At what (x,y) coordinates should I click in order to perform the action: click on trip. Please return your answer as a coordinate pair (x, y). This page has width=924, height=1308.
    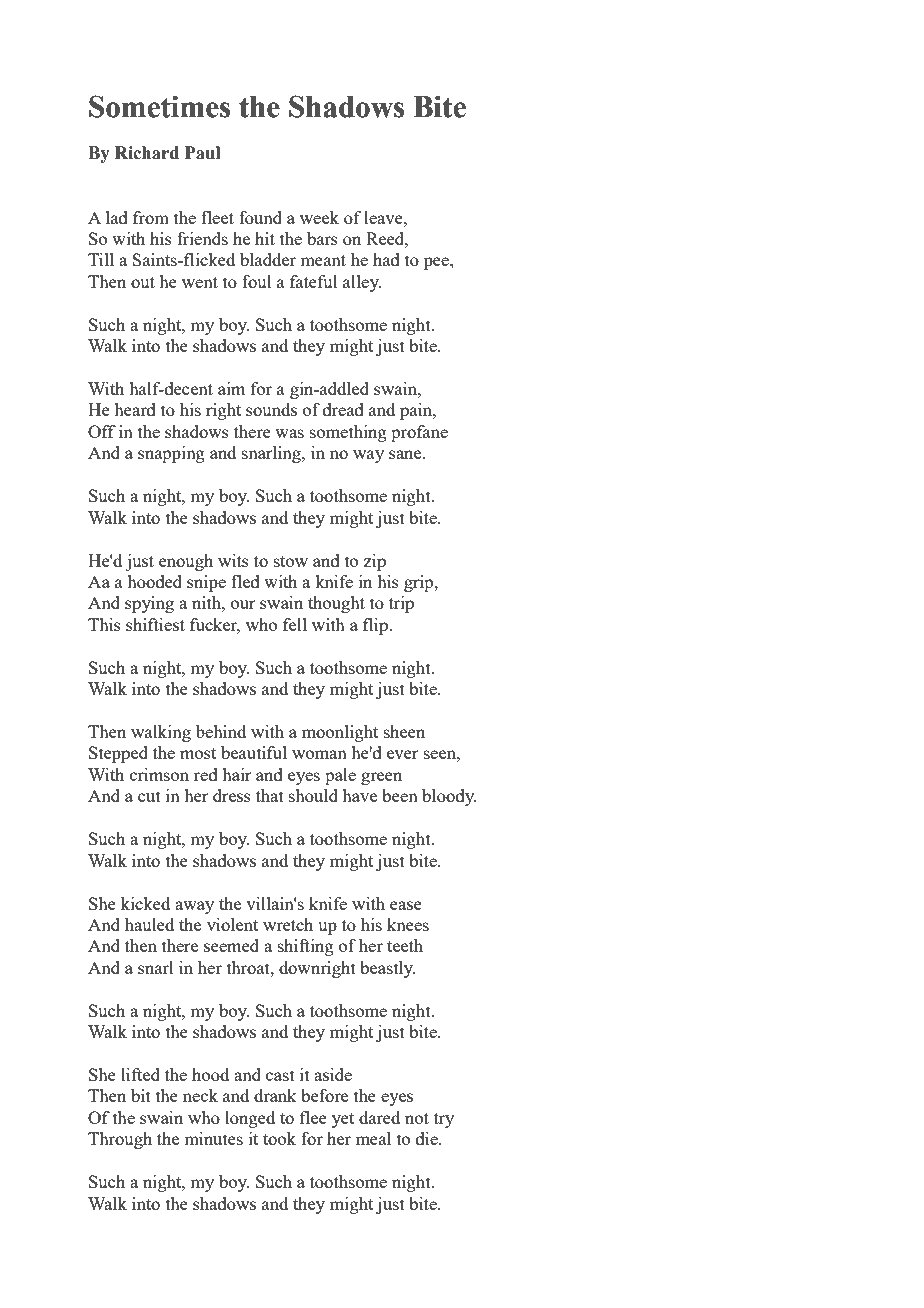
    Looking at the image, I should click on (401, 604).
